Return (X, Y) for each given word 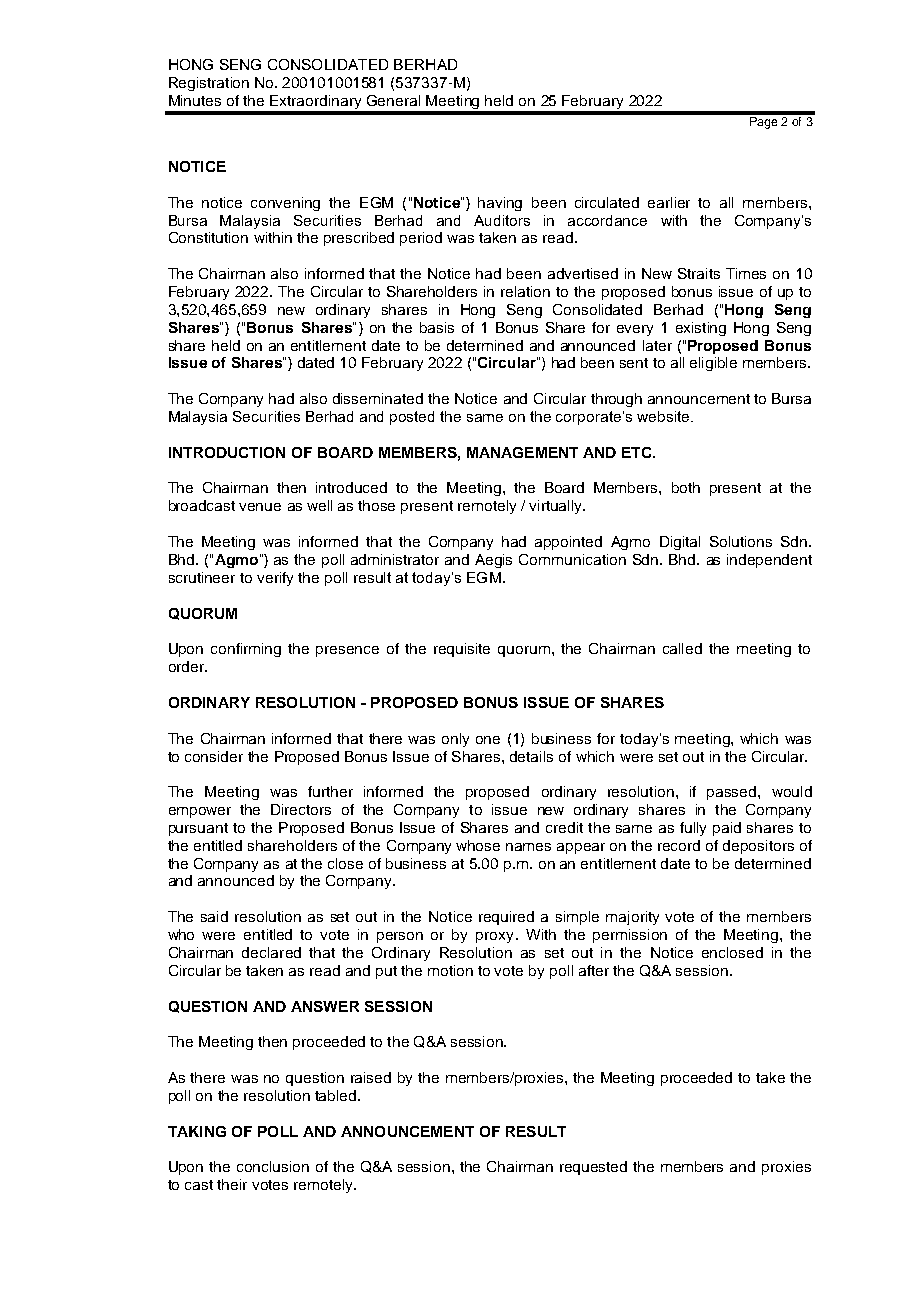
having (500, 204)
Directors (301, 809)
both (686, 487)
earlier (669, 202)
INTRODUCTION (227, 452)
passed (733, 793)
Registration (209, 84)
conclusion (273, 1166)
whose (478, 845)
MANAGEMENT (522, 452)
